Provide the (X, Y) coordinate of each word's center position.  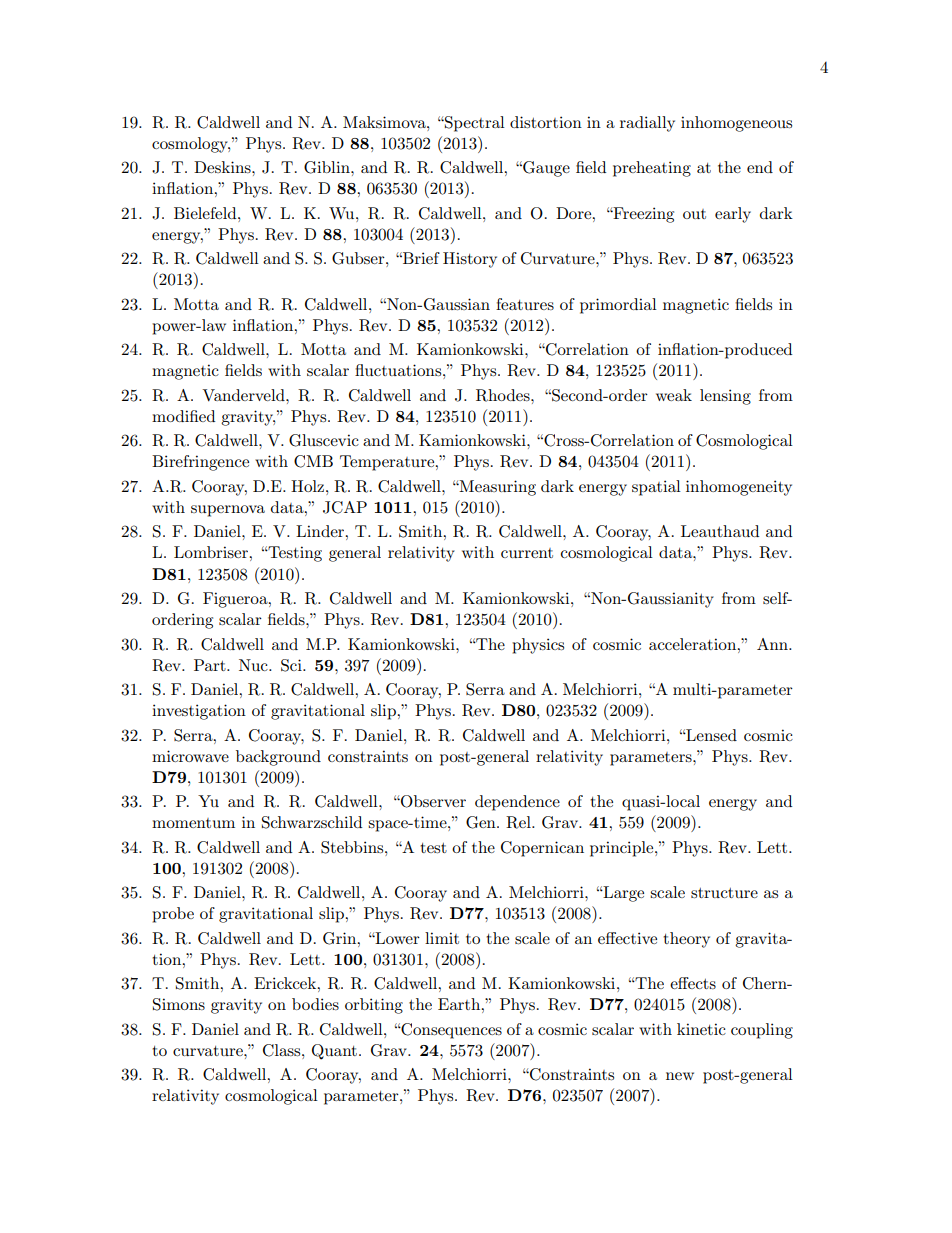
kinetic (701, 1029)
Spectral (474, 124)
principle (623, 849)
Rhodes (504, 395)
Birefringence (200, 463)
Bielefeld (206, 213)
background (278, 758)
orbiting (374, 1006)
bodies (315, 1004)
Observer (432, 801)
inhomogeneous (736, 124)
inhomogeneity (739, 488)
